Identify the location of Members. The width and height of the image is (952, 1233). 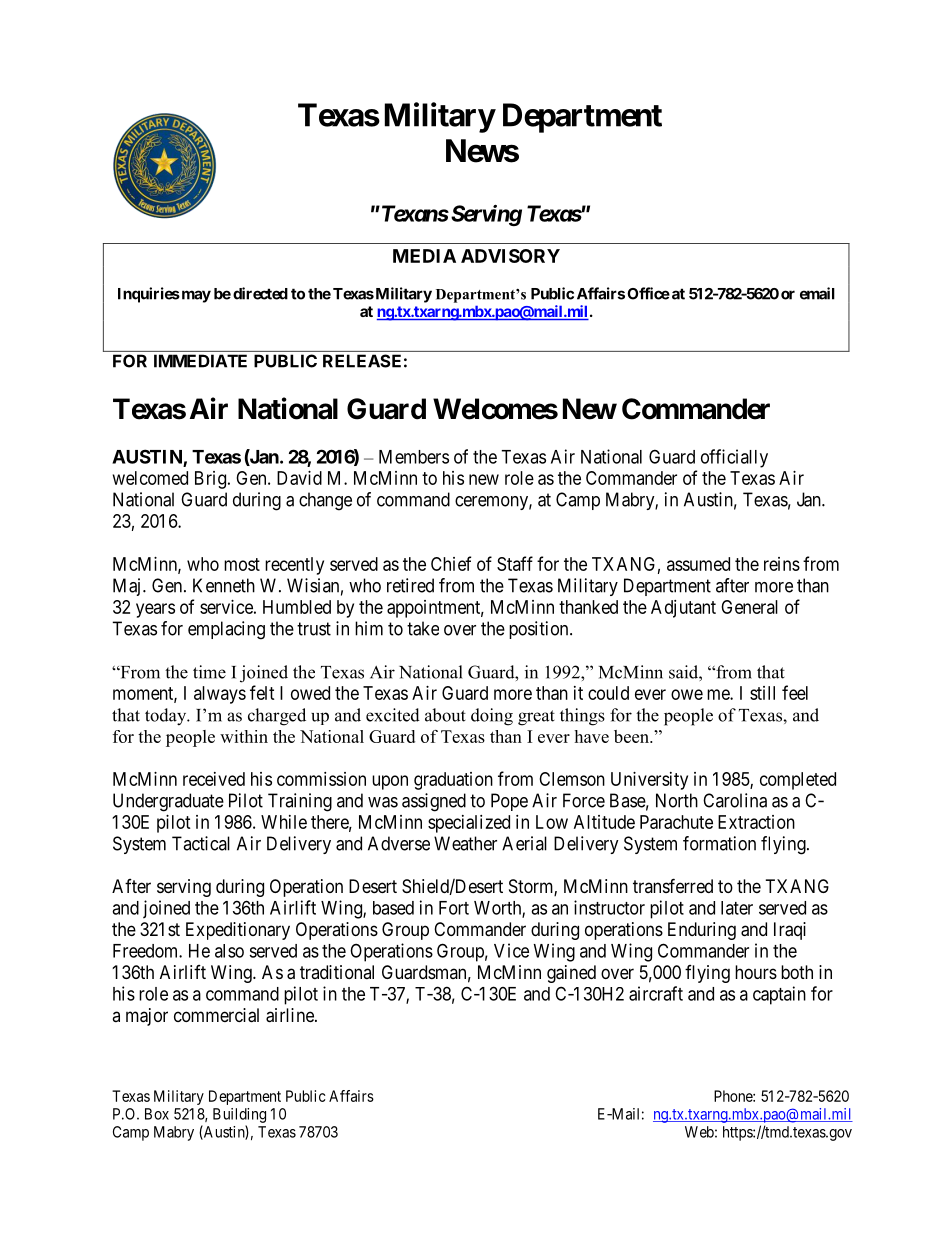
(414, 457).
